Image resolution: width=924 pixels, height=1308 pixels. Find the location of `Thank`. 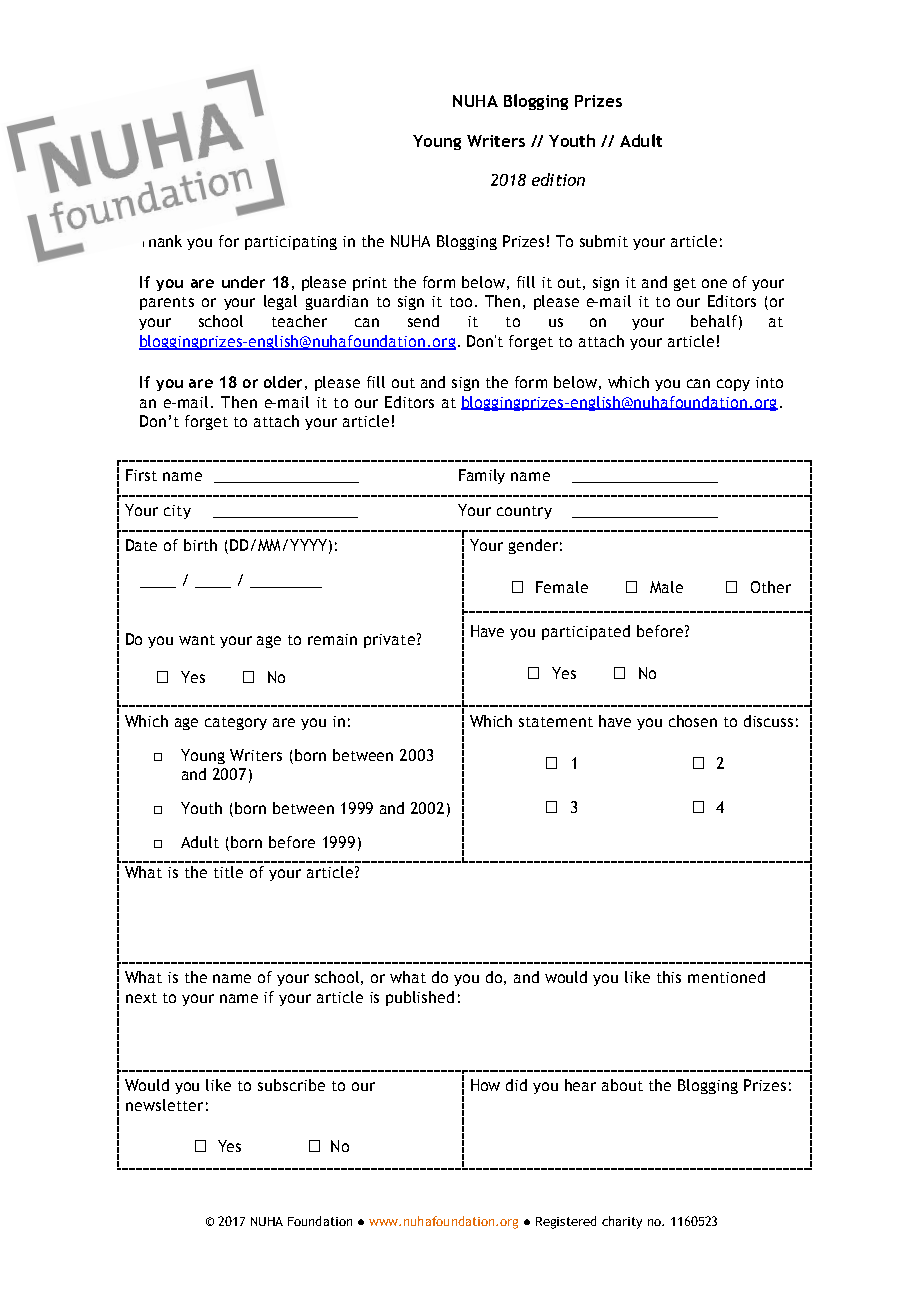

Thank is located at coordinates (162, 241).
